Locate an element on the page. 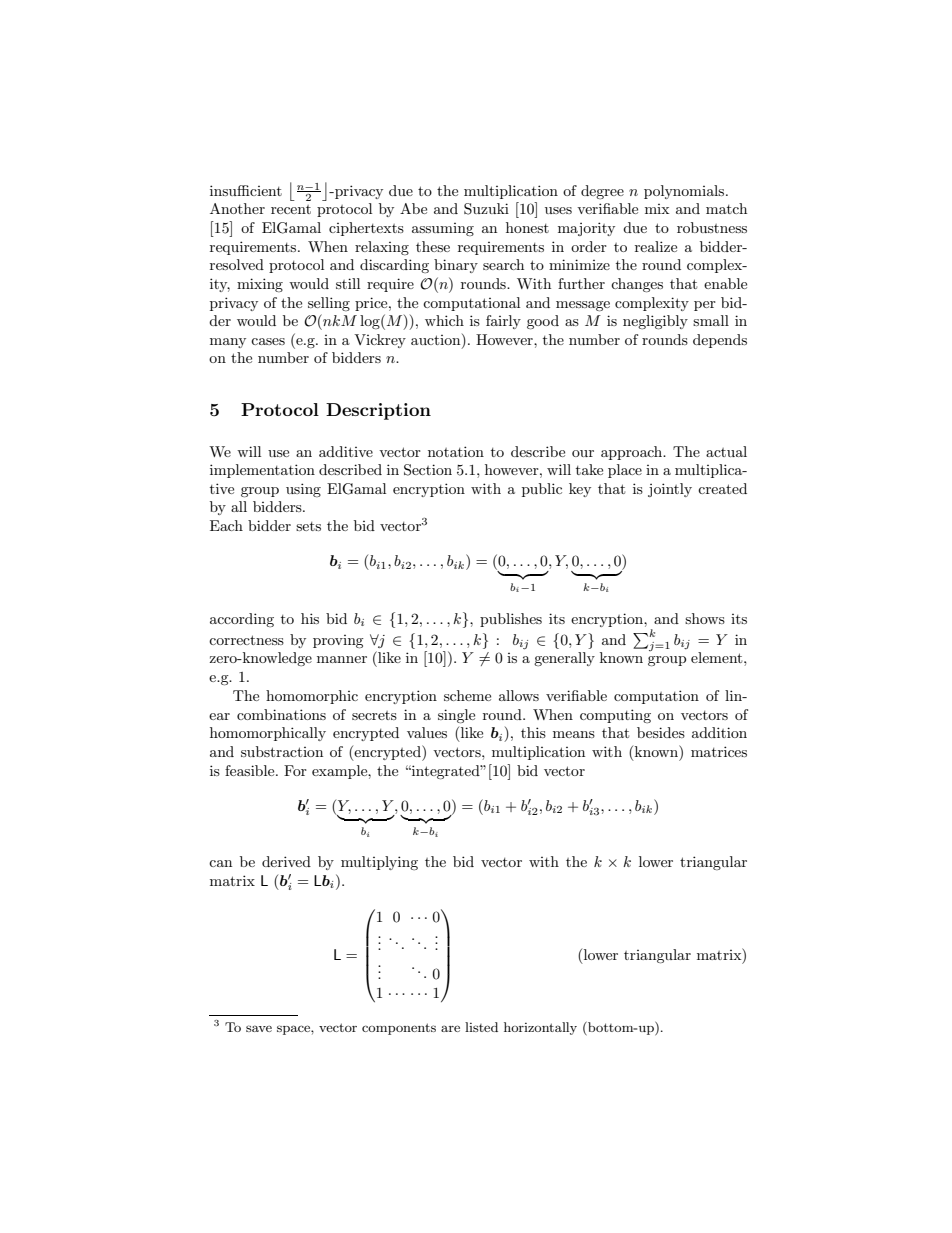 This image has height=1233, width=952. single is located at coordinates (456, 716).
